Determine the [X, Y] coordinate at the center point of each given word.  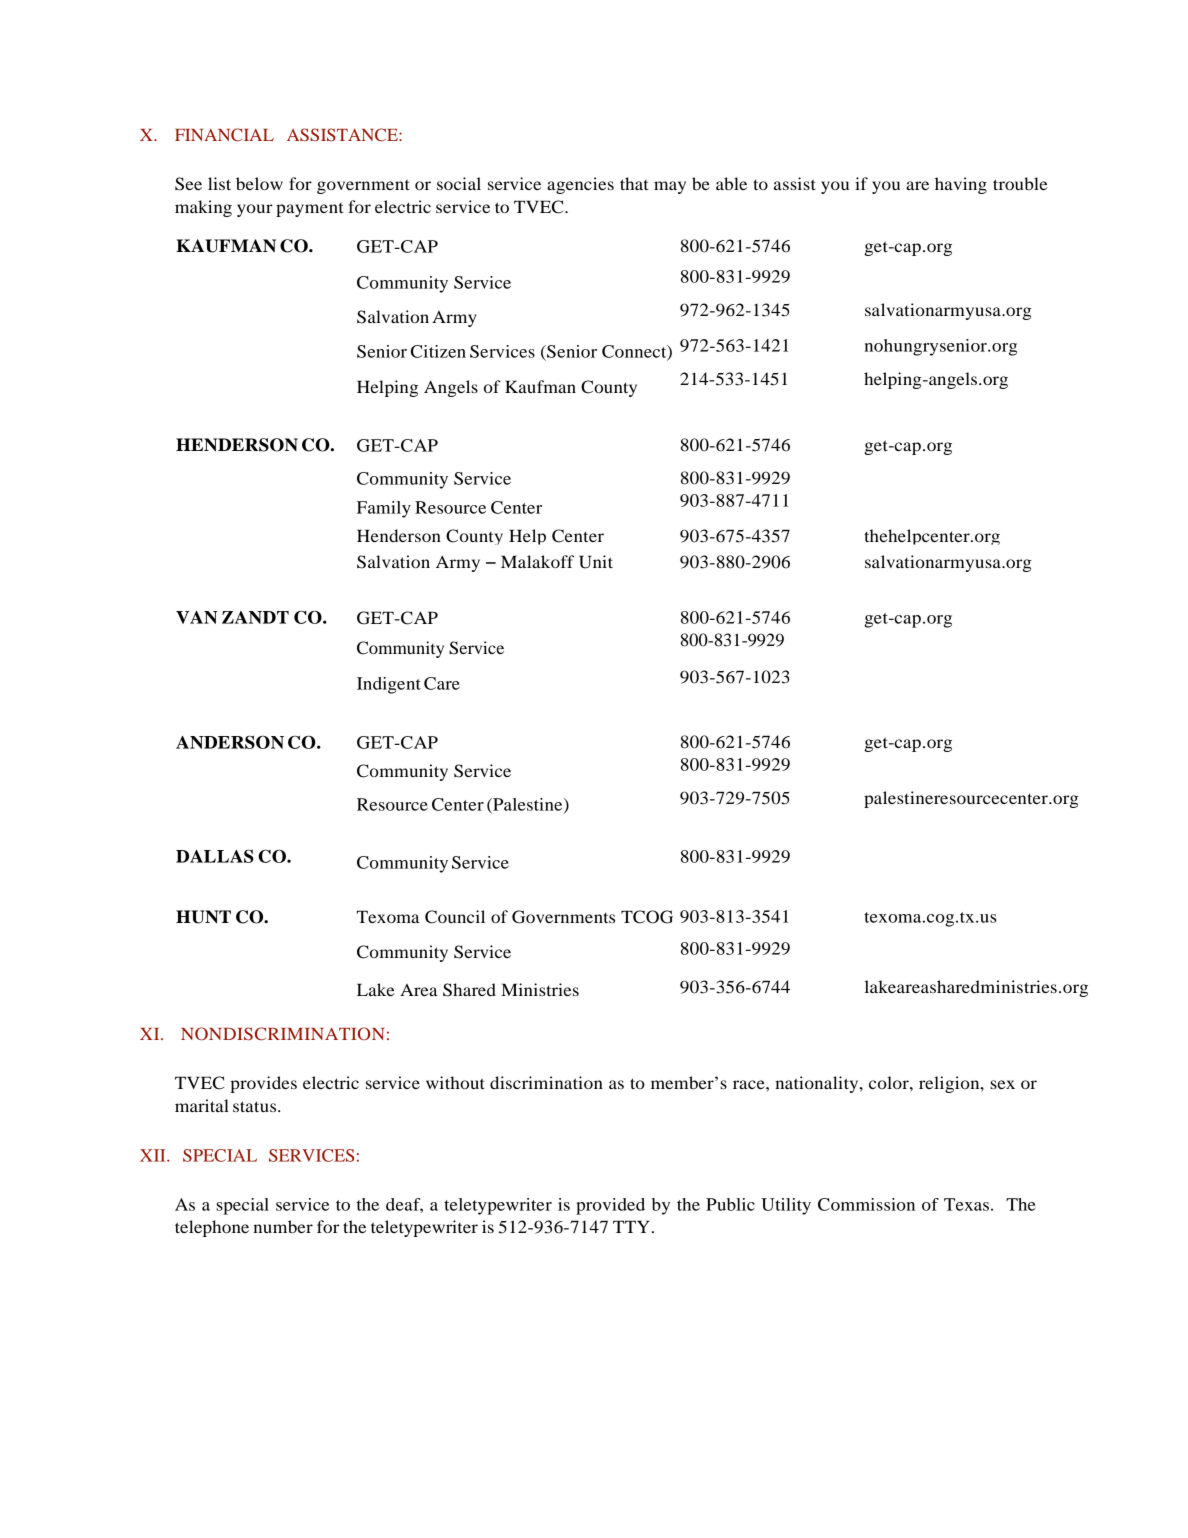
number [283, 1226]
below [259, 183]
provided [610, 1206]
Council [455, 917]
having [961, 185]
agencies [580, 185]
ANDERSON [230, 742]
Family [384, 509]
